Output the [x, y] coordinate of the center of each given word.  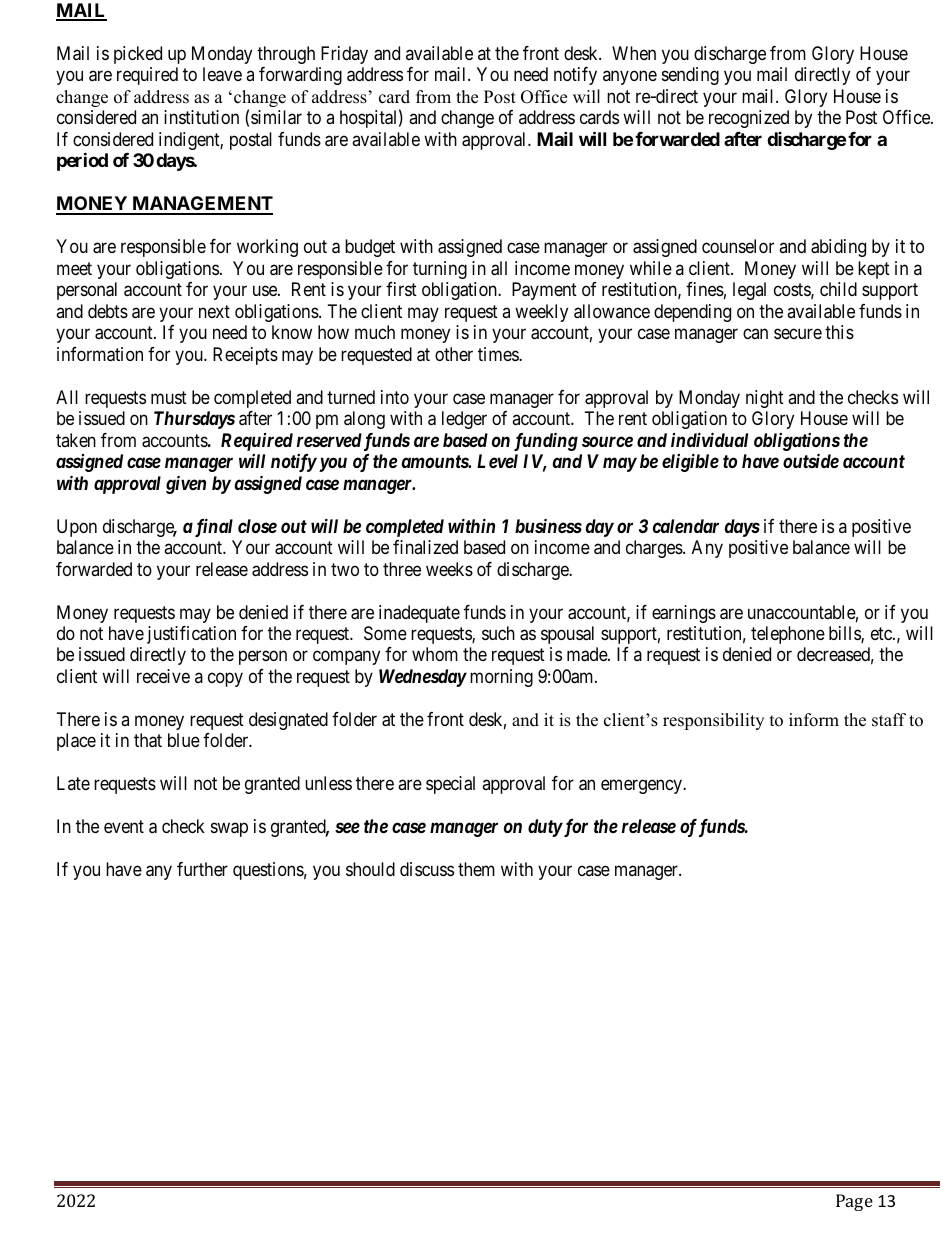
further [202, 869]
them [476, 869]
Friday [344, 55]
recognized [749, 119]
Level [497, 461]
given [186, 484]
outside [811, 460]
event [124, 827]
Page [854, 1202]
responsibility [713, 721]
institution [201, 117]
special [450, 785]
